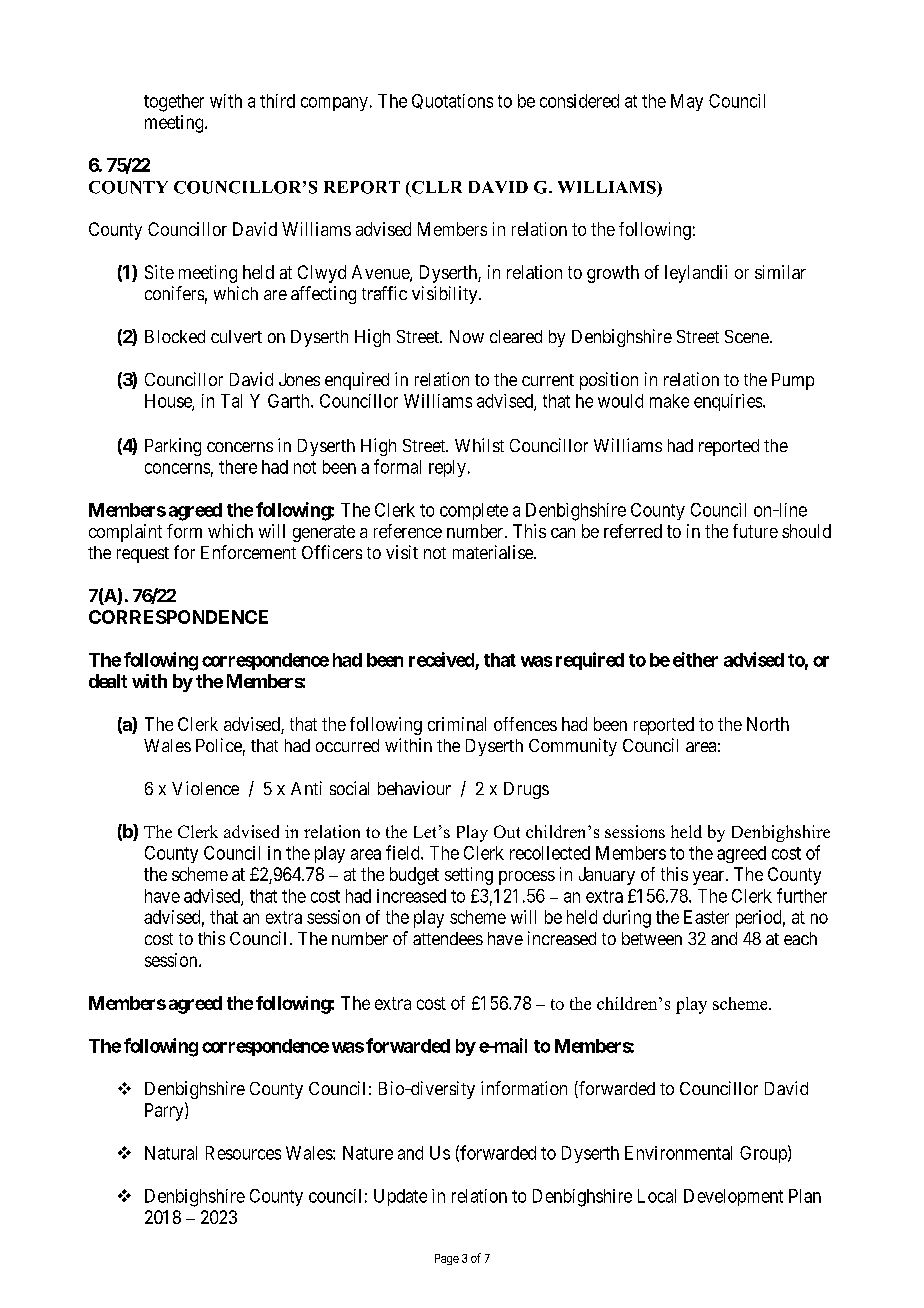 The height and width of the image is (1308, 924). I want to click on complete, so click(474, 511).
